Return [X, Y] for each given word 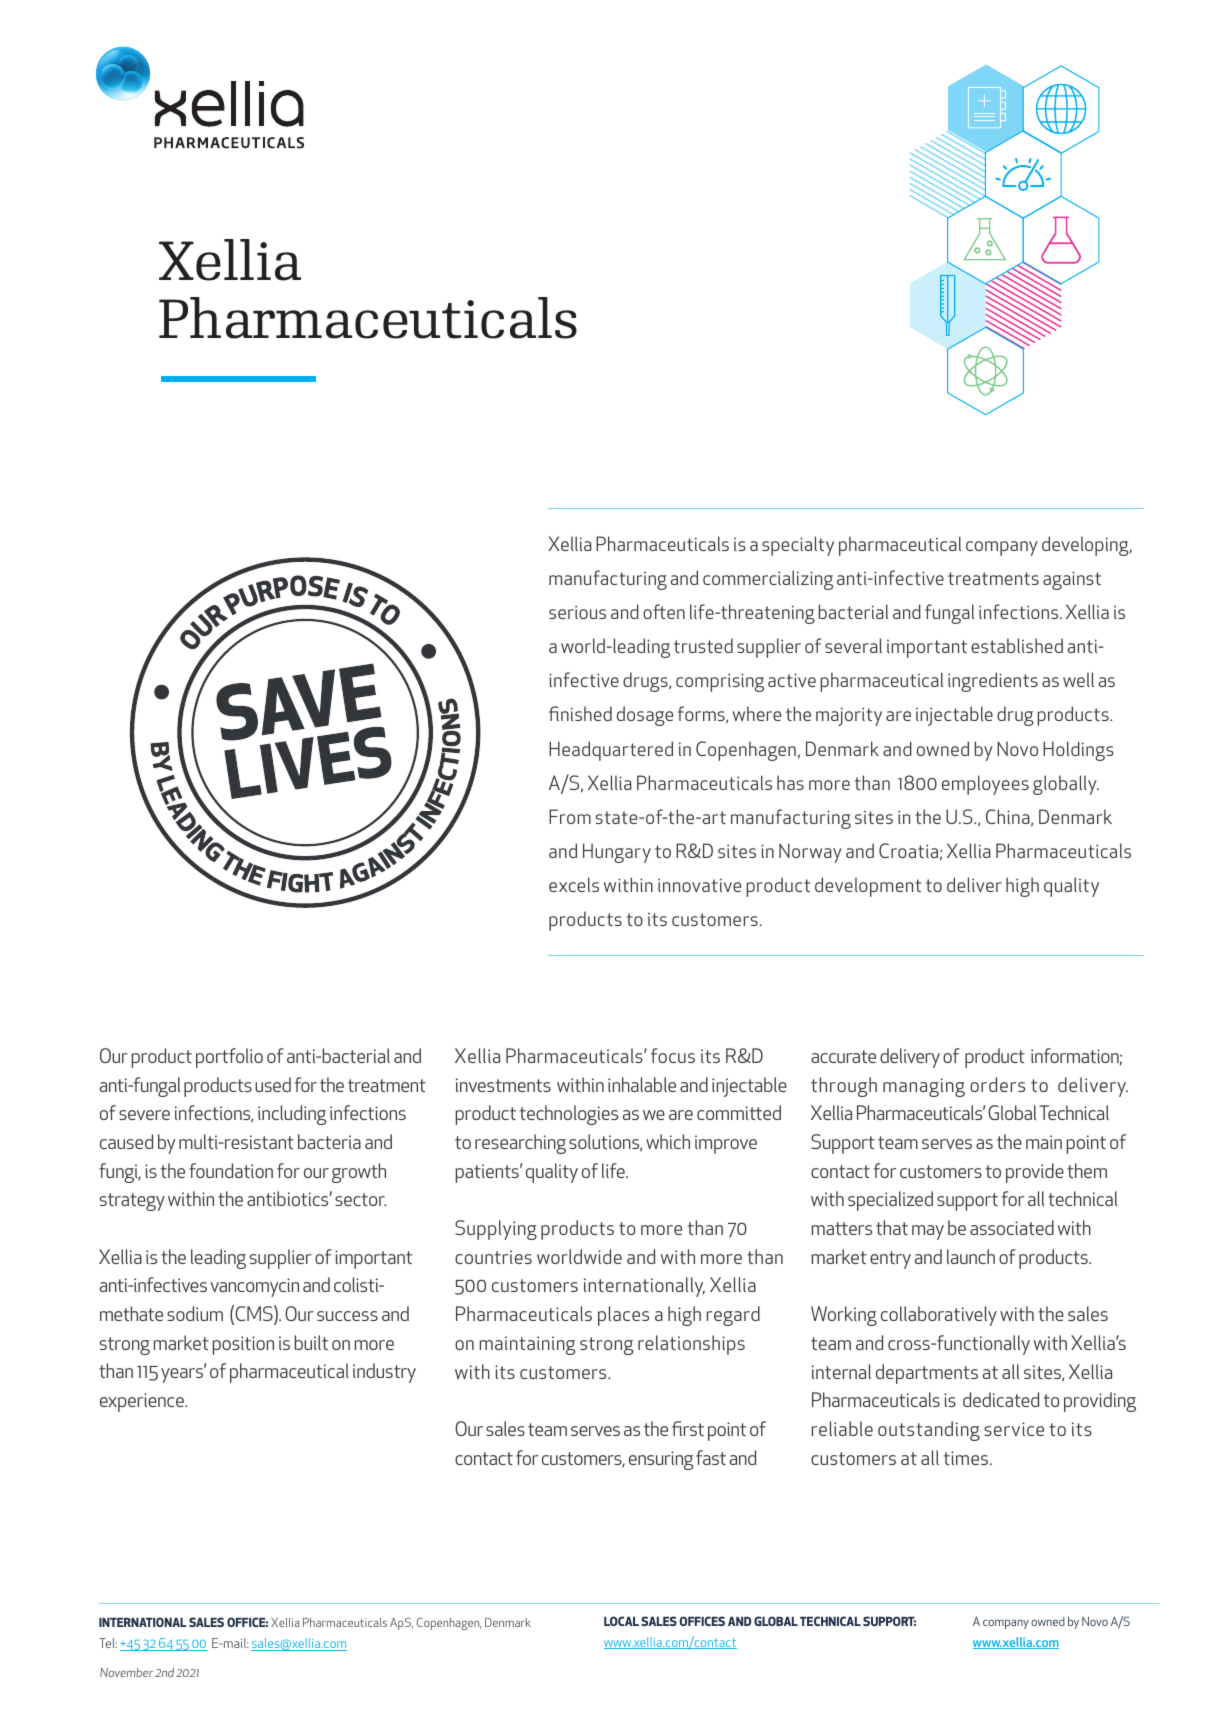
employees [985, 785]
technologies [569, 1115]
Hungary [617, 853]
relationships [691, 1345]
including [292, 1115]
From [570, 816]
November [126, 1672]
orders [997, 1084]
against [1072, 580]
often [664, 611]
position [243, 1345]
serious [577, 612]
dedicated [1001, 1399]
